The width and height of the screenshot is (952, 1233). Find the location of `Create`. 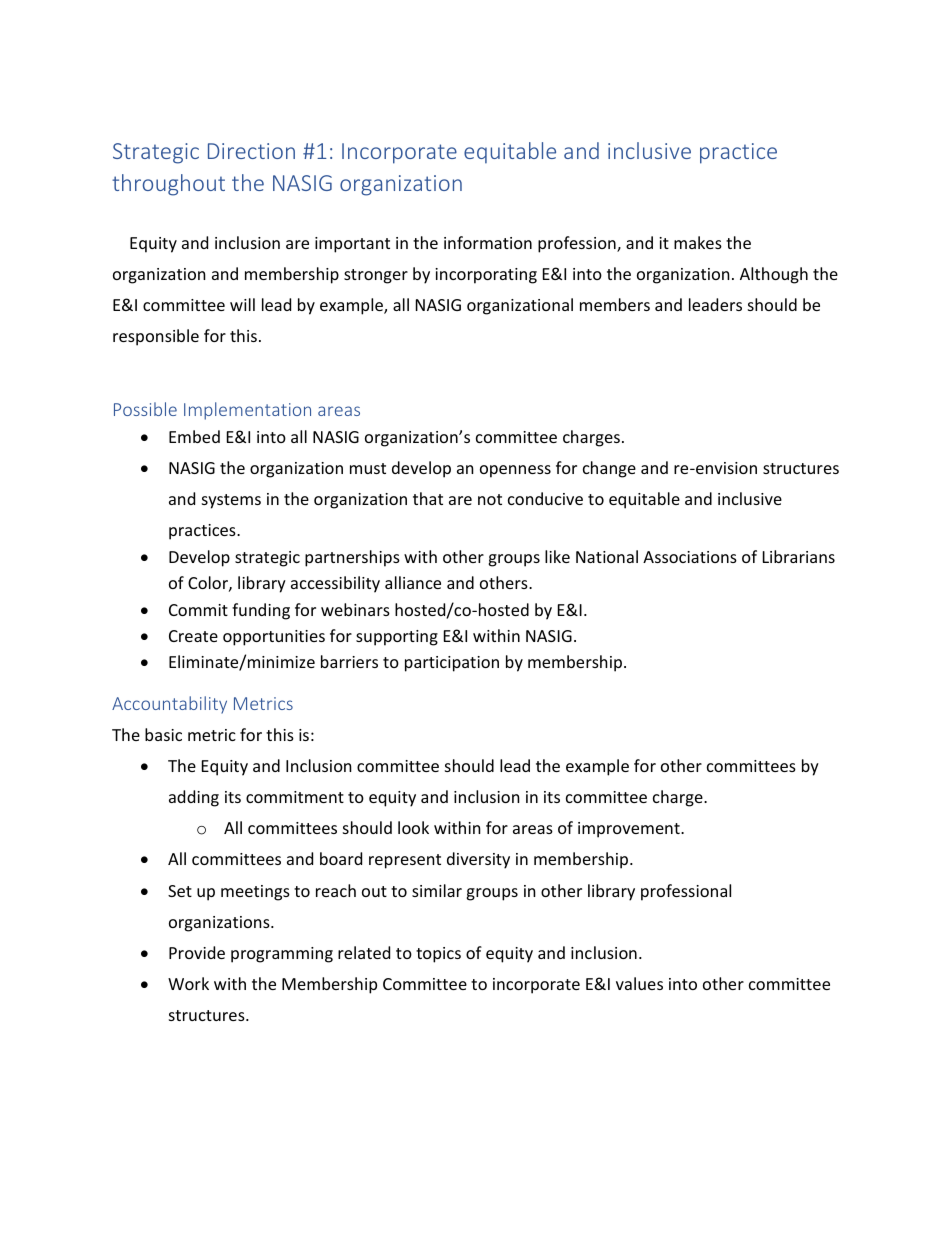

Create is located at coordinates (193, 636).
